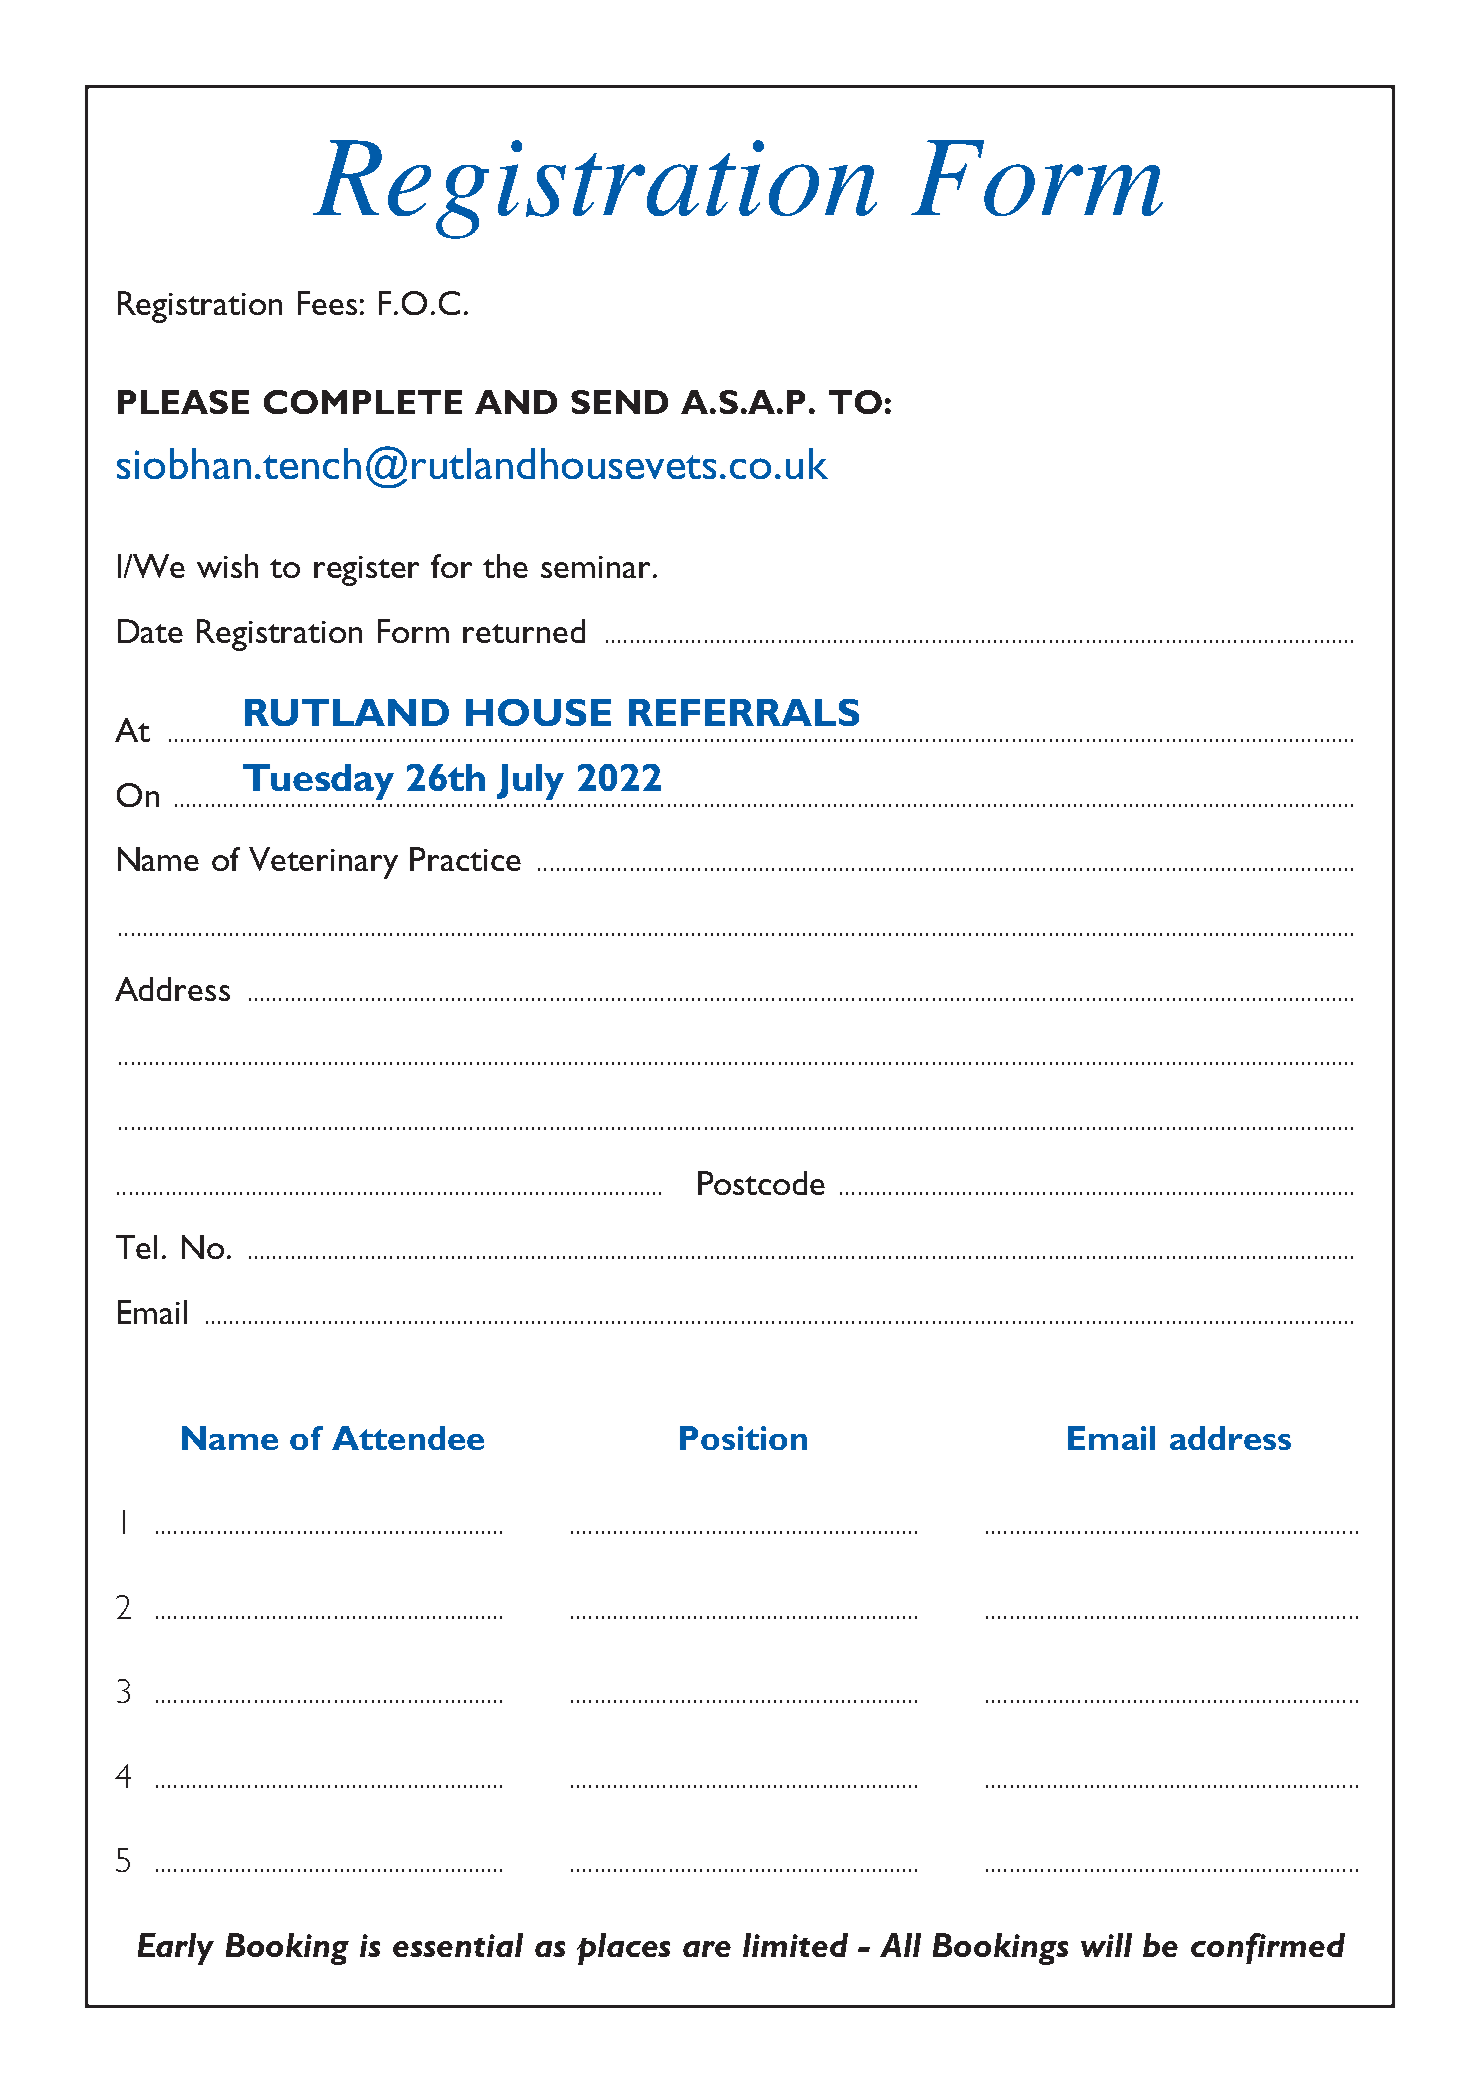  What do you see at coordinates (597, 567) in the document?
I see `seminar` at bounding box center [597, 567].
